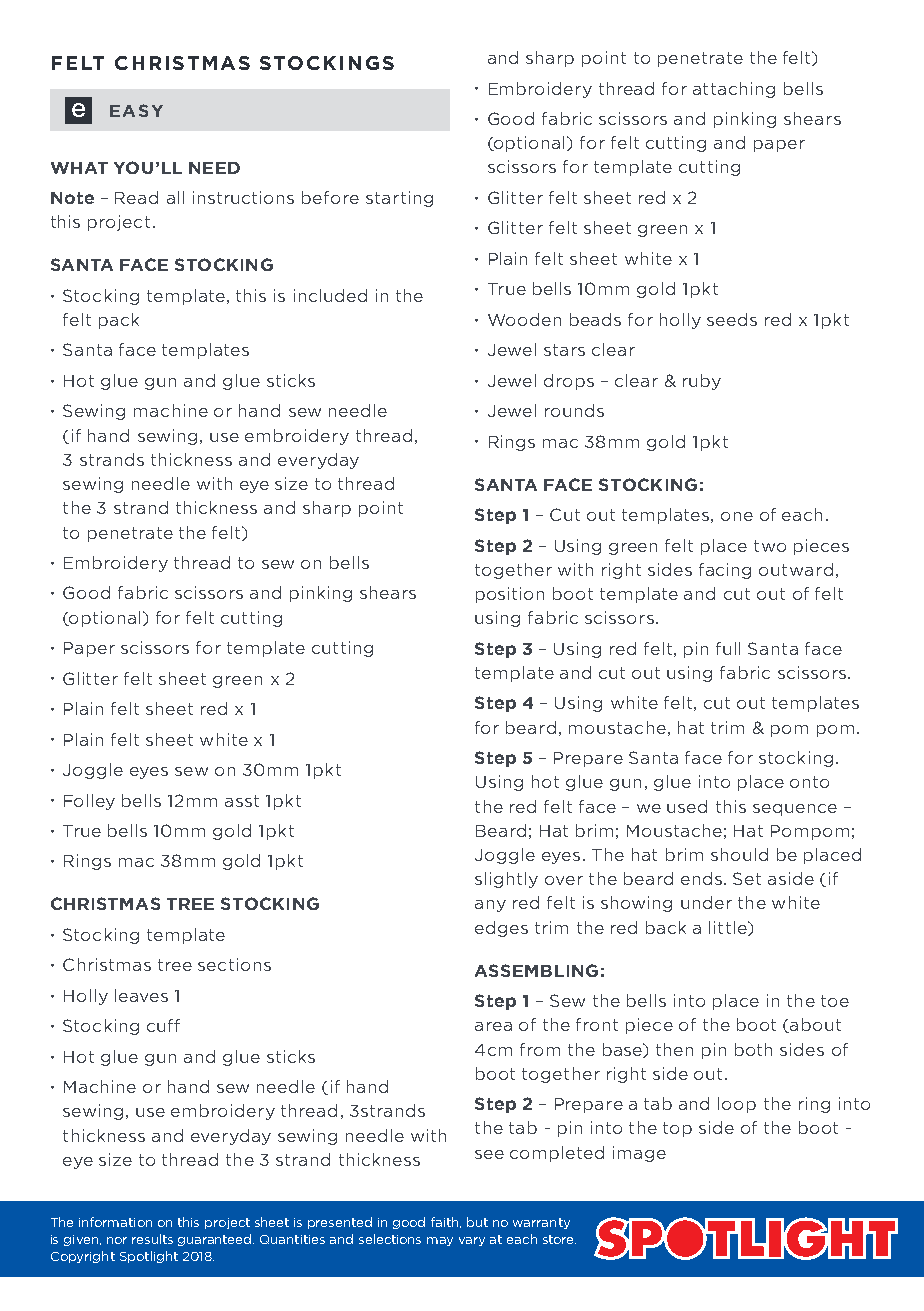 Image resolution: width=924 pixels, height=1311 pixels. I want to click on asst, so click(242, 801).
